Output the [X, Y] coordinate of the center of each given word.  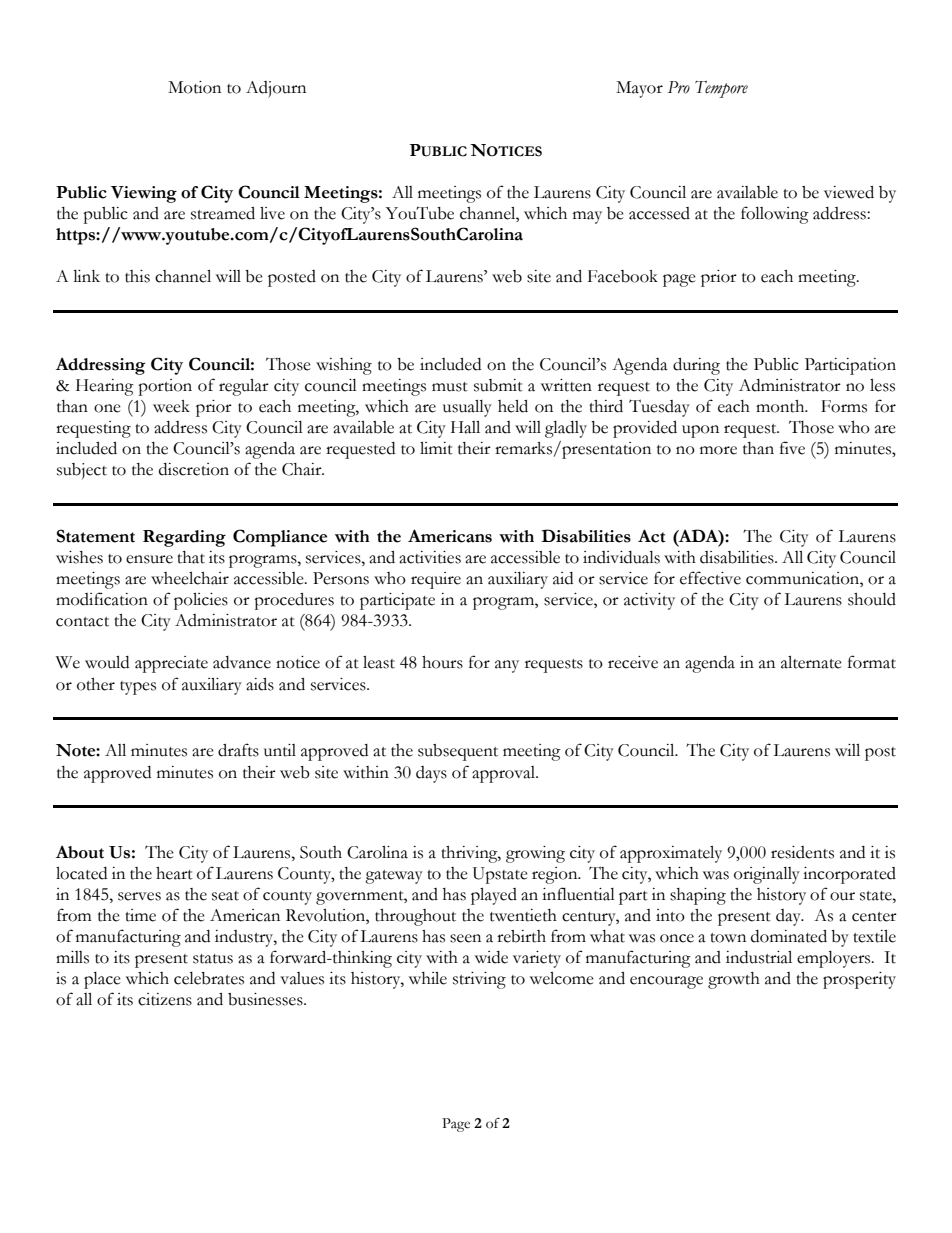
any [507, 666]
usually [467, 408]
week [171, 406]
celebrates [209, 978]
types [138, 688]
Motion [194, 87]
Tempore [721, 89]
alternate [811, 662]
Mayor [639, 89]
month [781, 406]
